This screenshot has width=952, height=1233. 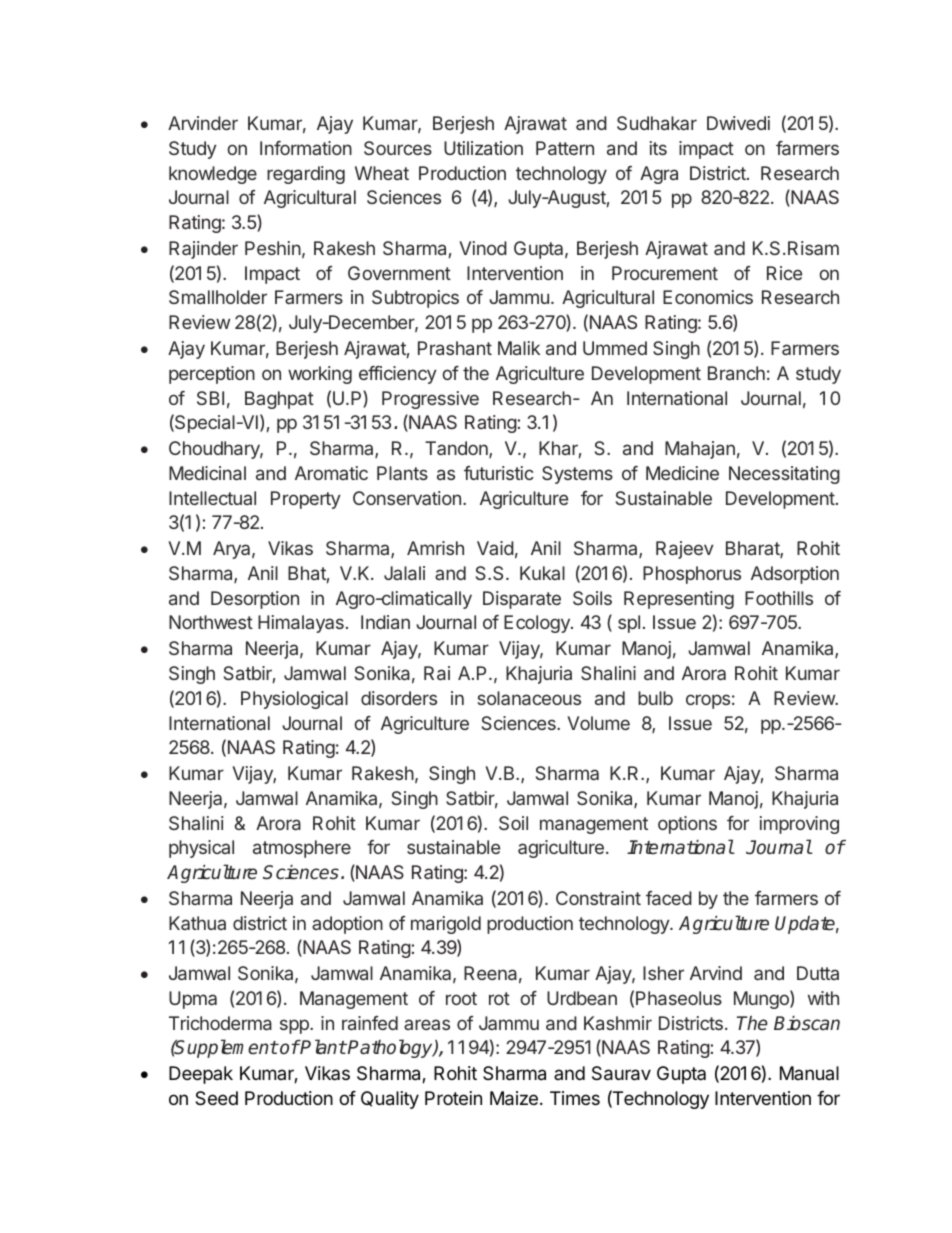 I want to click on Volume, so click(x=598, y=723).
